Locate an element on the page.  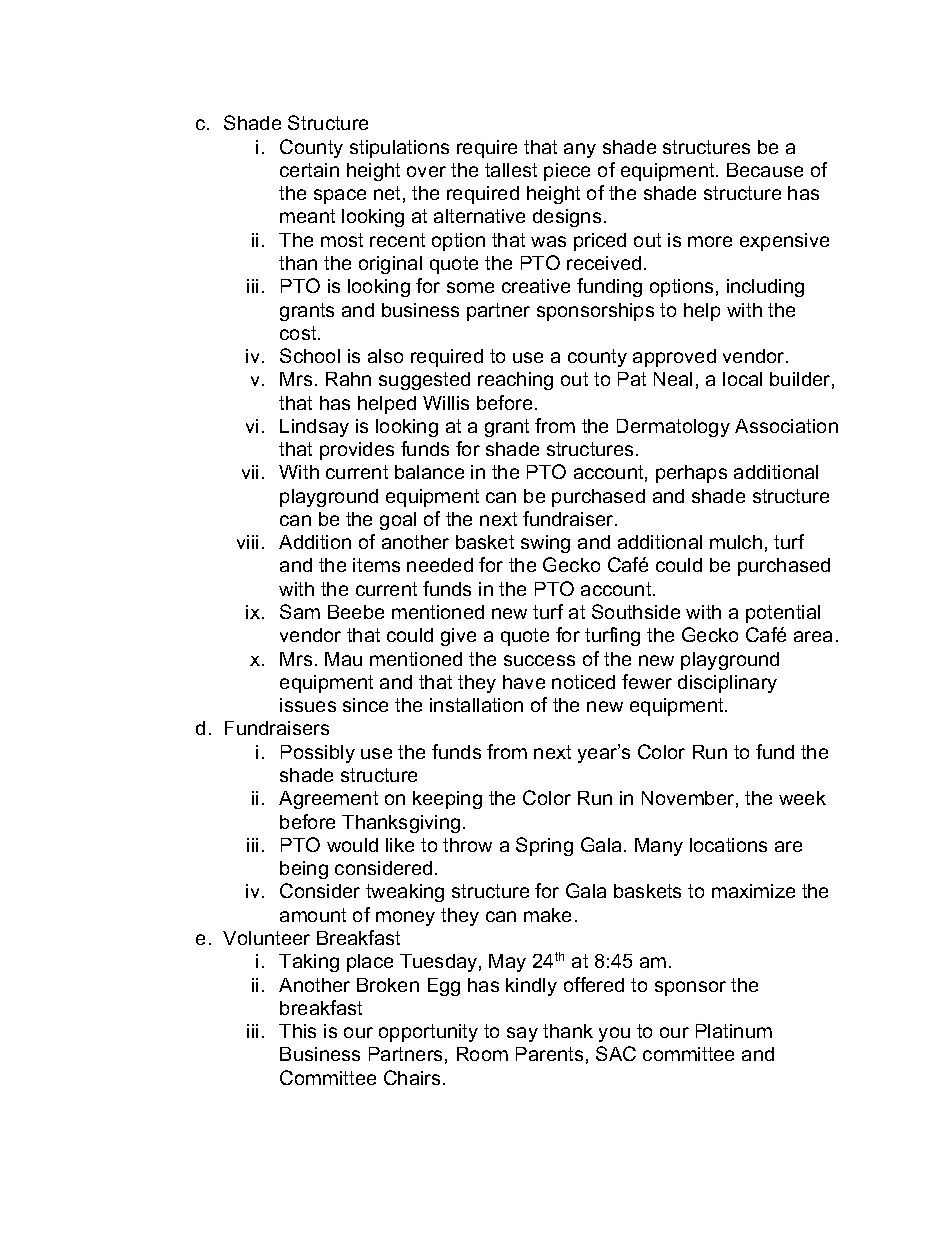
This is located at coordinates (297, 1031).
